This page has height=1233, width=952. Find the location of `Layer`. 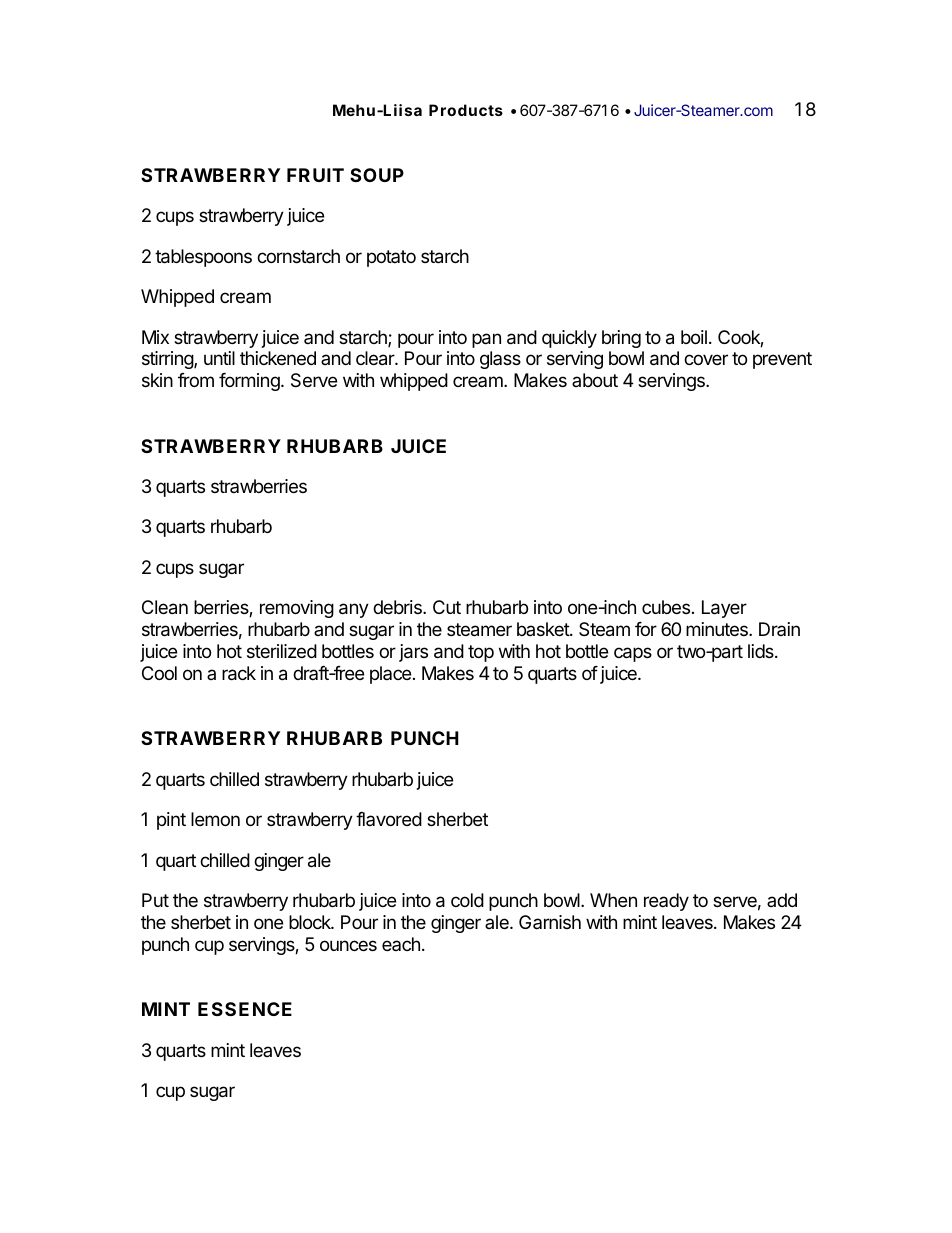

Layer is located at coordinates (724, 609).
